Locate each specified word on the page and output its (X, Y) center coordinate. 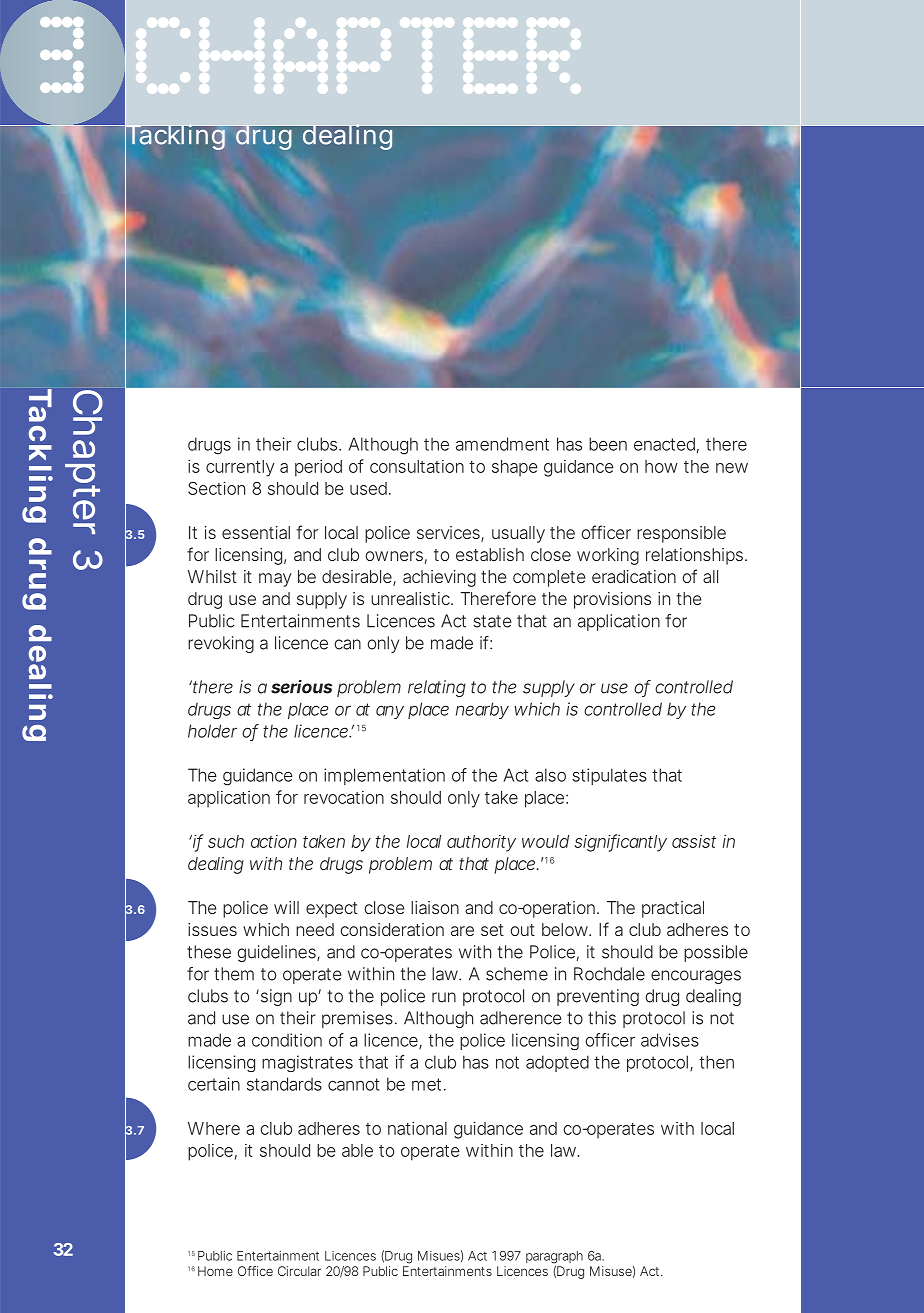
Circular (299, 1271)
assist (694, 841)
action (274, 841)
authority (481, 843)
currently (240, 468)
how (661, 466)
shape (515, 468)
